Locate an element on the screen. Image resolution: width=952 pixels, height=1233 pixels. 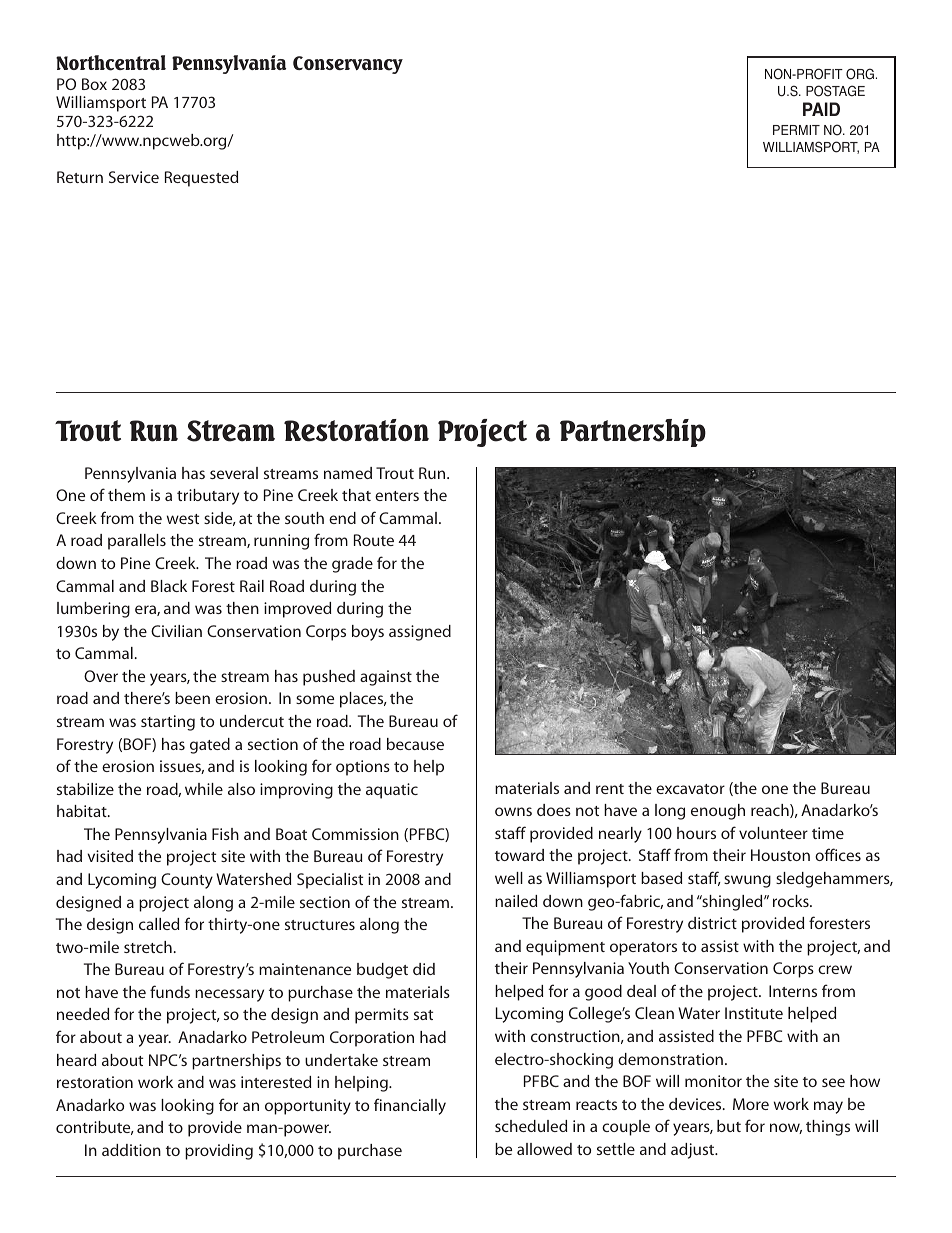
enters is located at coordinates (397, 496).
